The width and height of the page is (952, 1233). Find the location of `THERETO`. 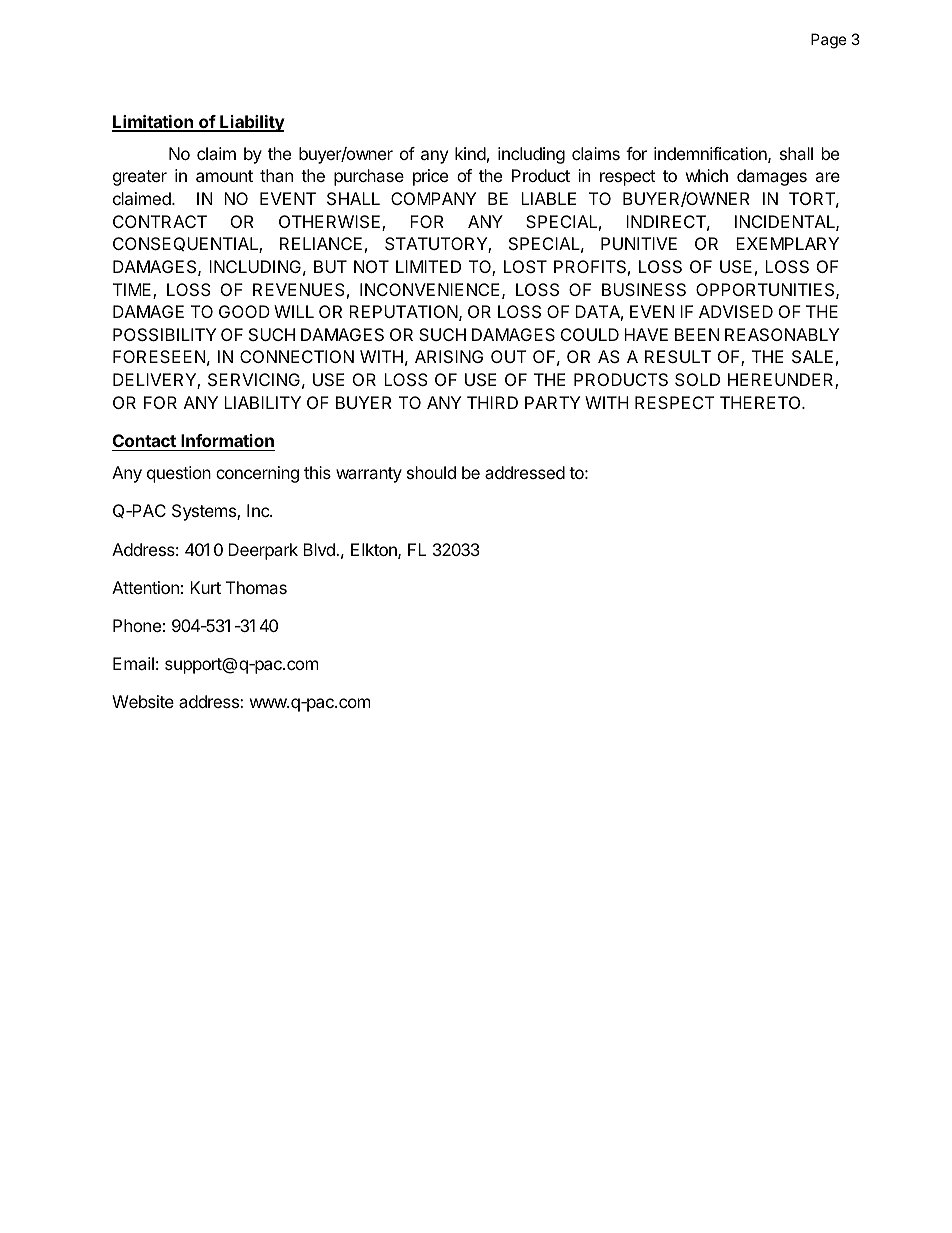

THERETO is located at coordinates (761, 402).
